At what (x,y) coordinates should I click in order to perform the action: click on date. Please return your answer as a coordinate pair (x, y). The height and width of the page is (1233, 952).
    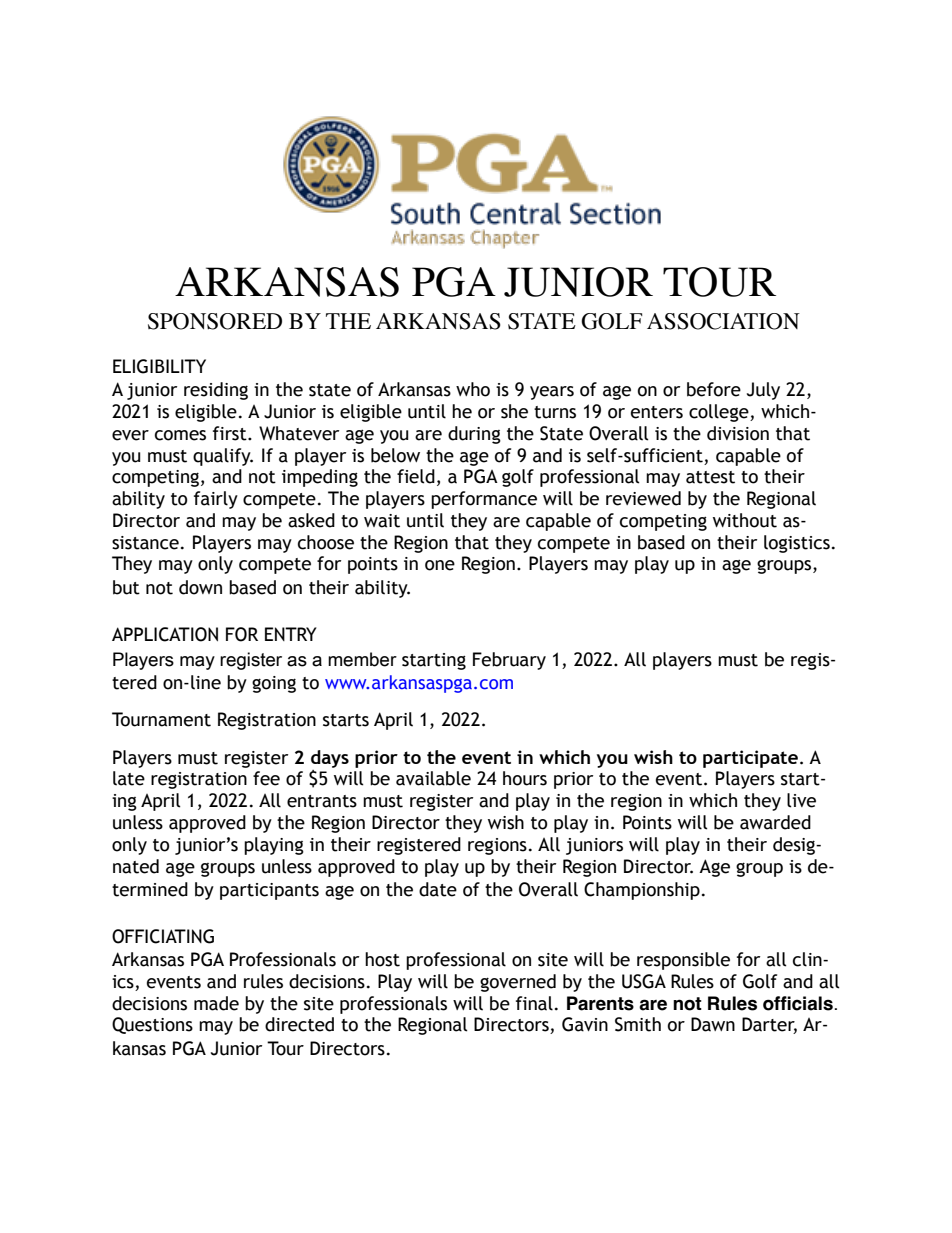
    Looking at the image, I should click on (438, 889).
